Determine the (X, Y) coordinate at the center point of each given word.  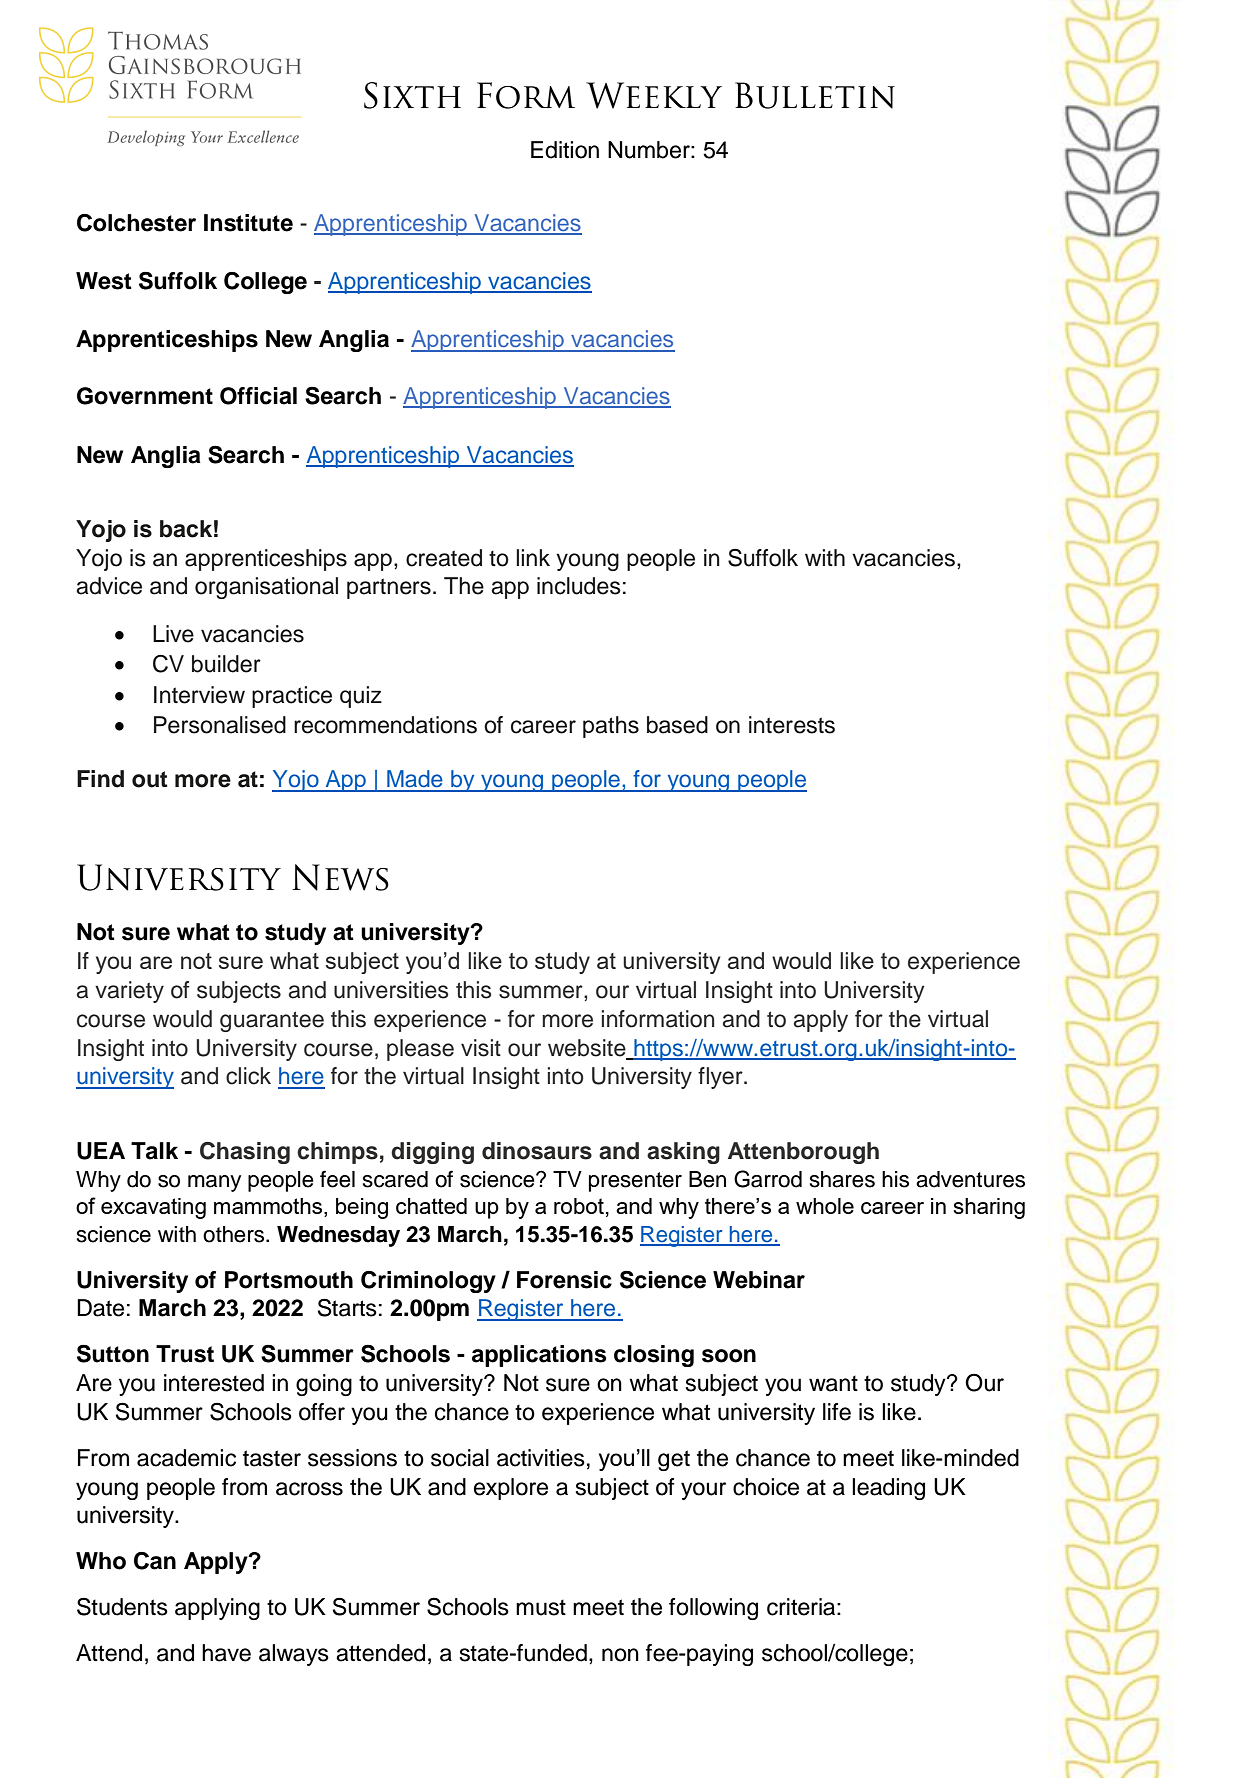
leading (888, 1489)
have (226, 1653)
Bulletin (815, 95)
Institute (248, 223)
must (541, 1607)
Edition (565, 150)
